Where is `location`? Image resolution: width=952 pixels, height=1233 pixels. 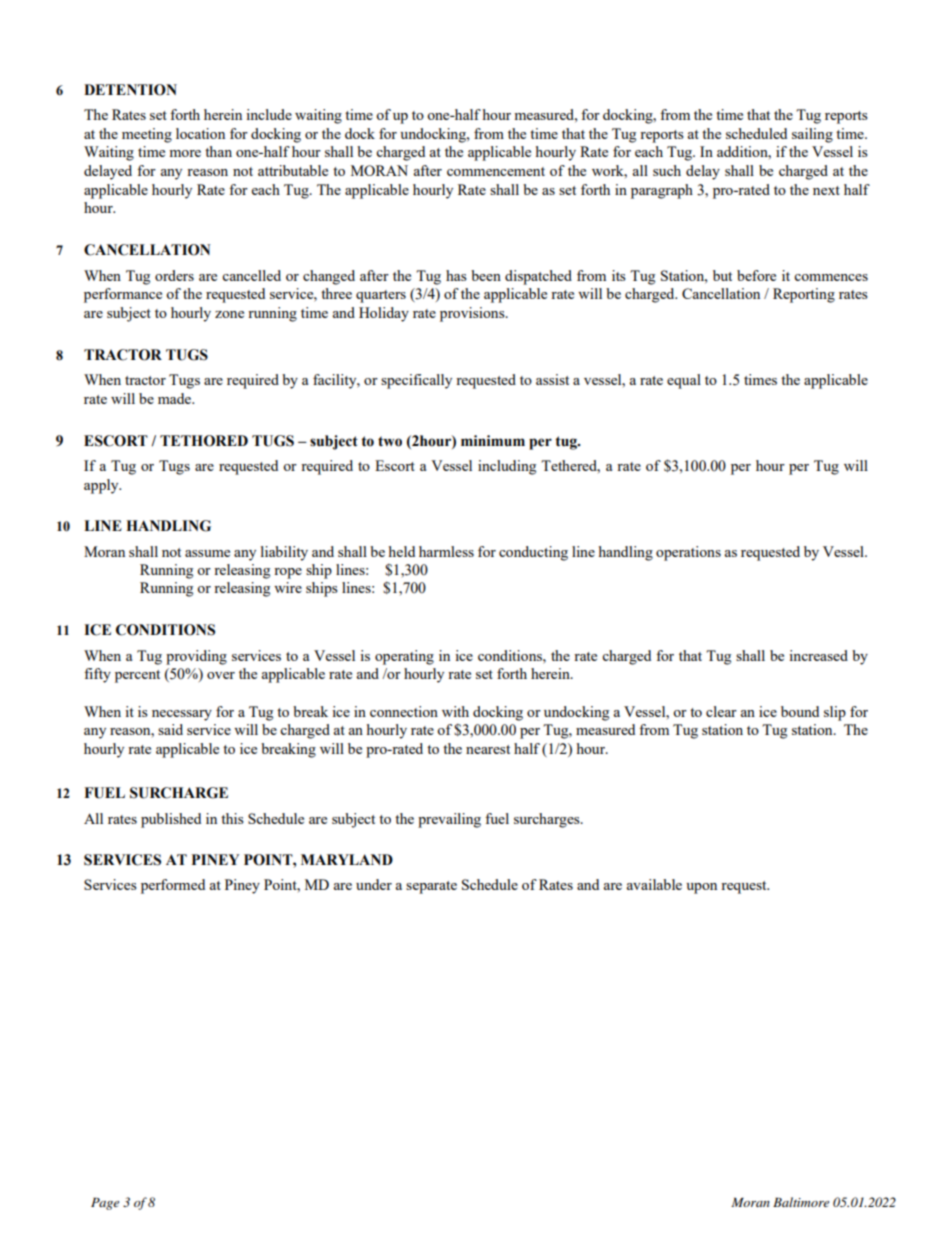
location is located at coordinates (200, 133).
